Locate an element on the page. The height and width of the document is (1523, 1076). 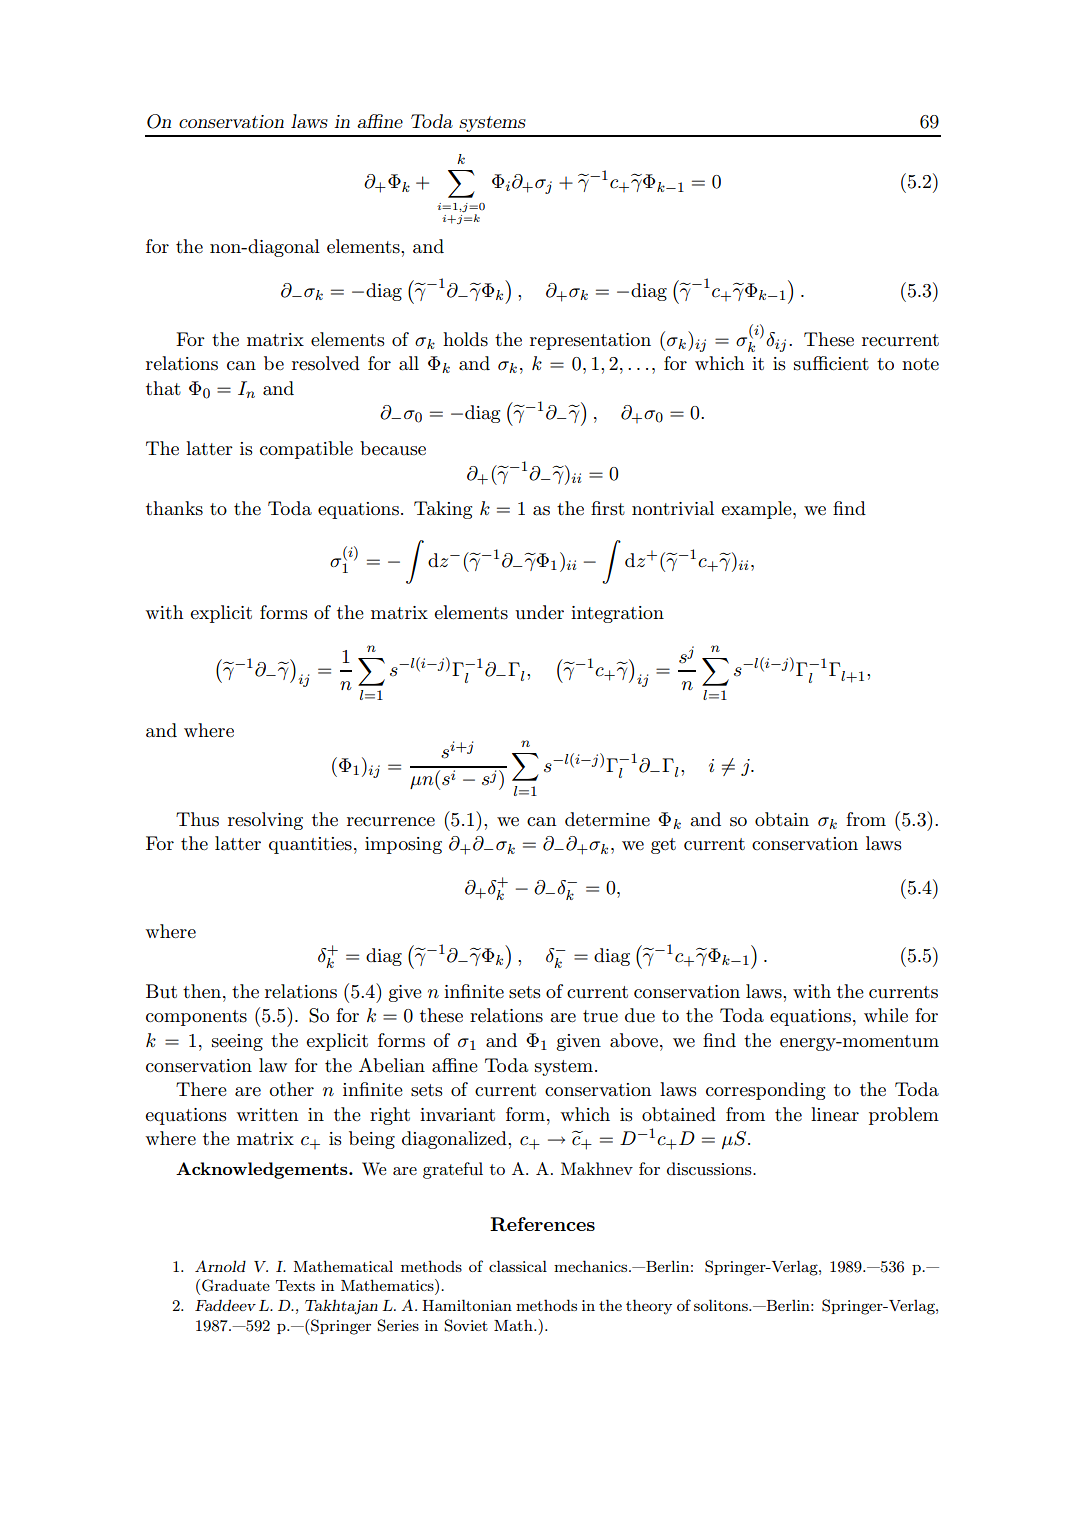
resolved is located at coordinates (326, 363).
